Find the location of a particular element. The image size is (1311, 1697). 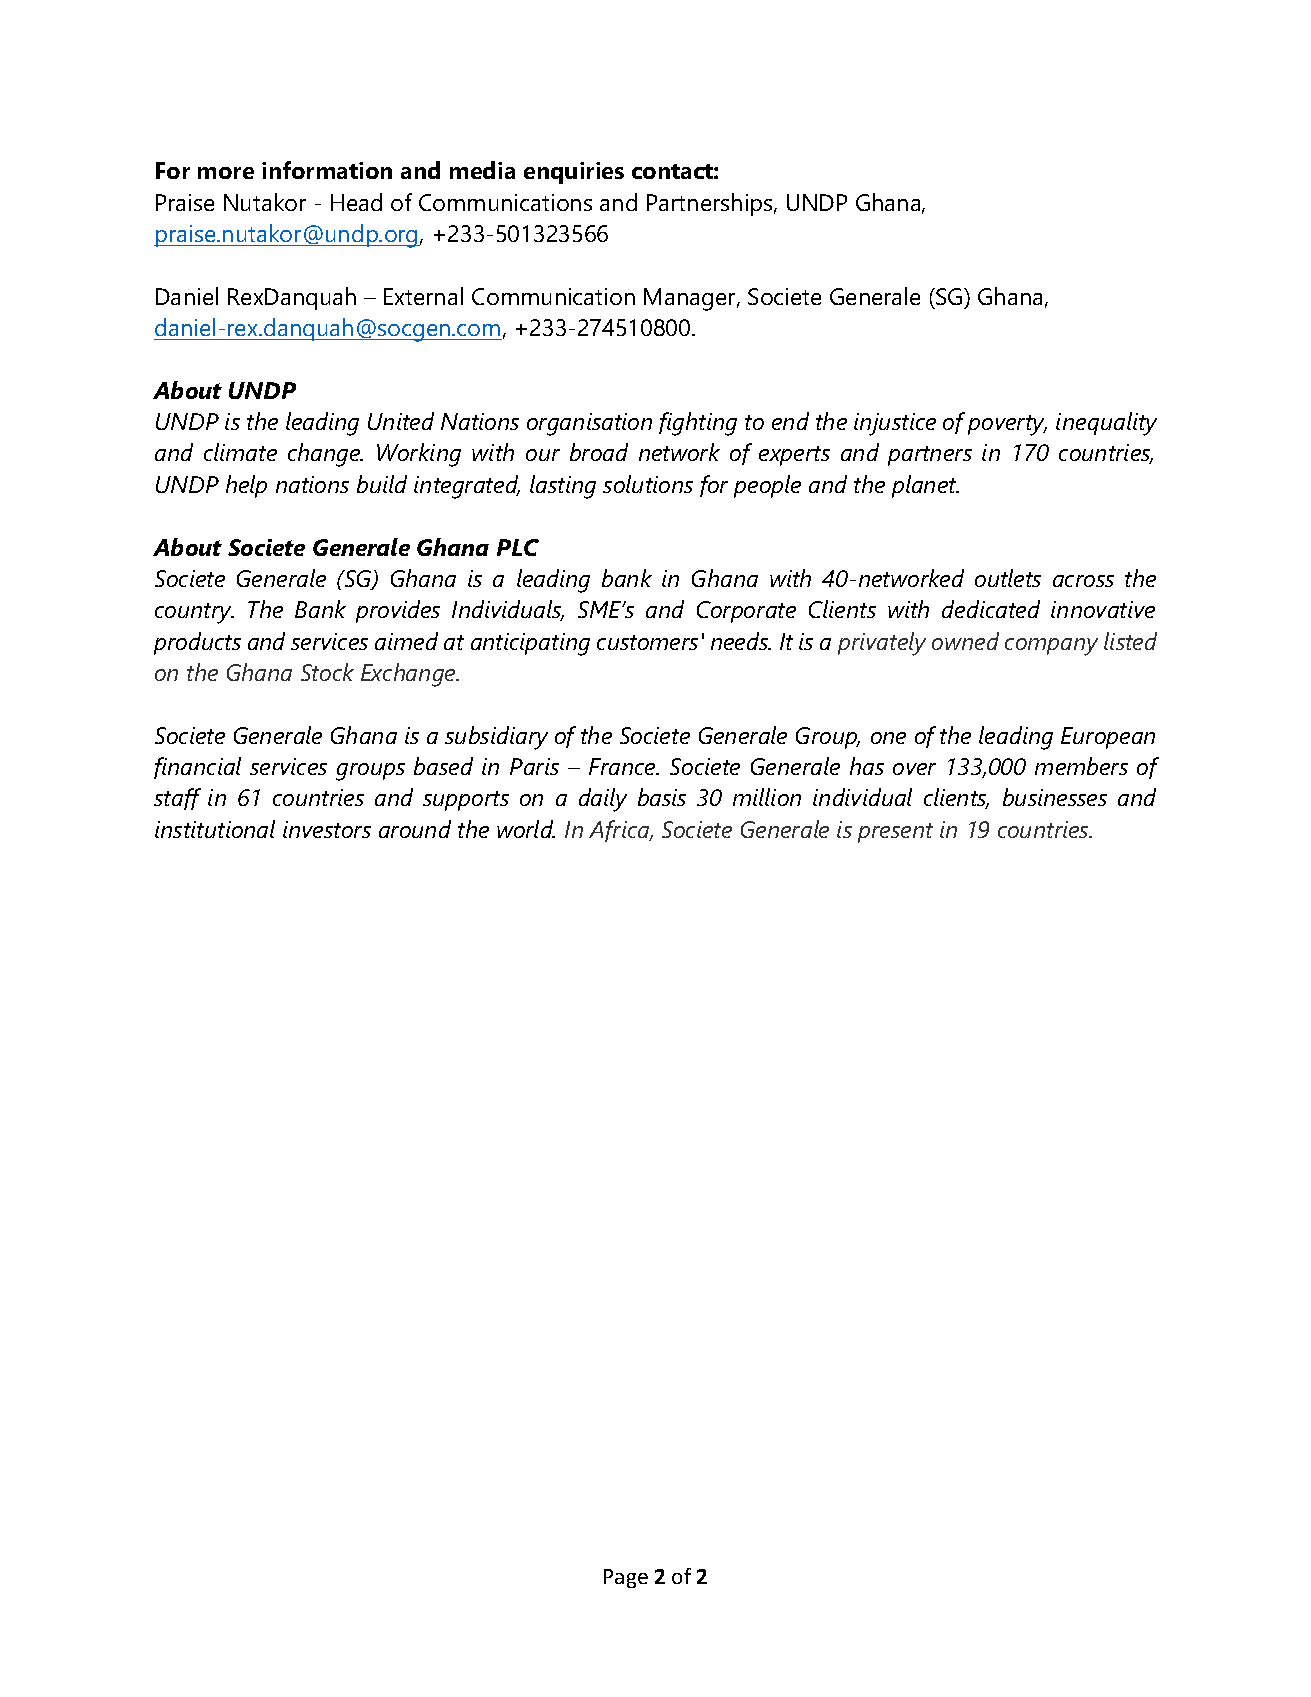

present is located at coordinates (895, 833).
